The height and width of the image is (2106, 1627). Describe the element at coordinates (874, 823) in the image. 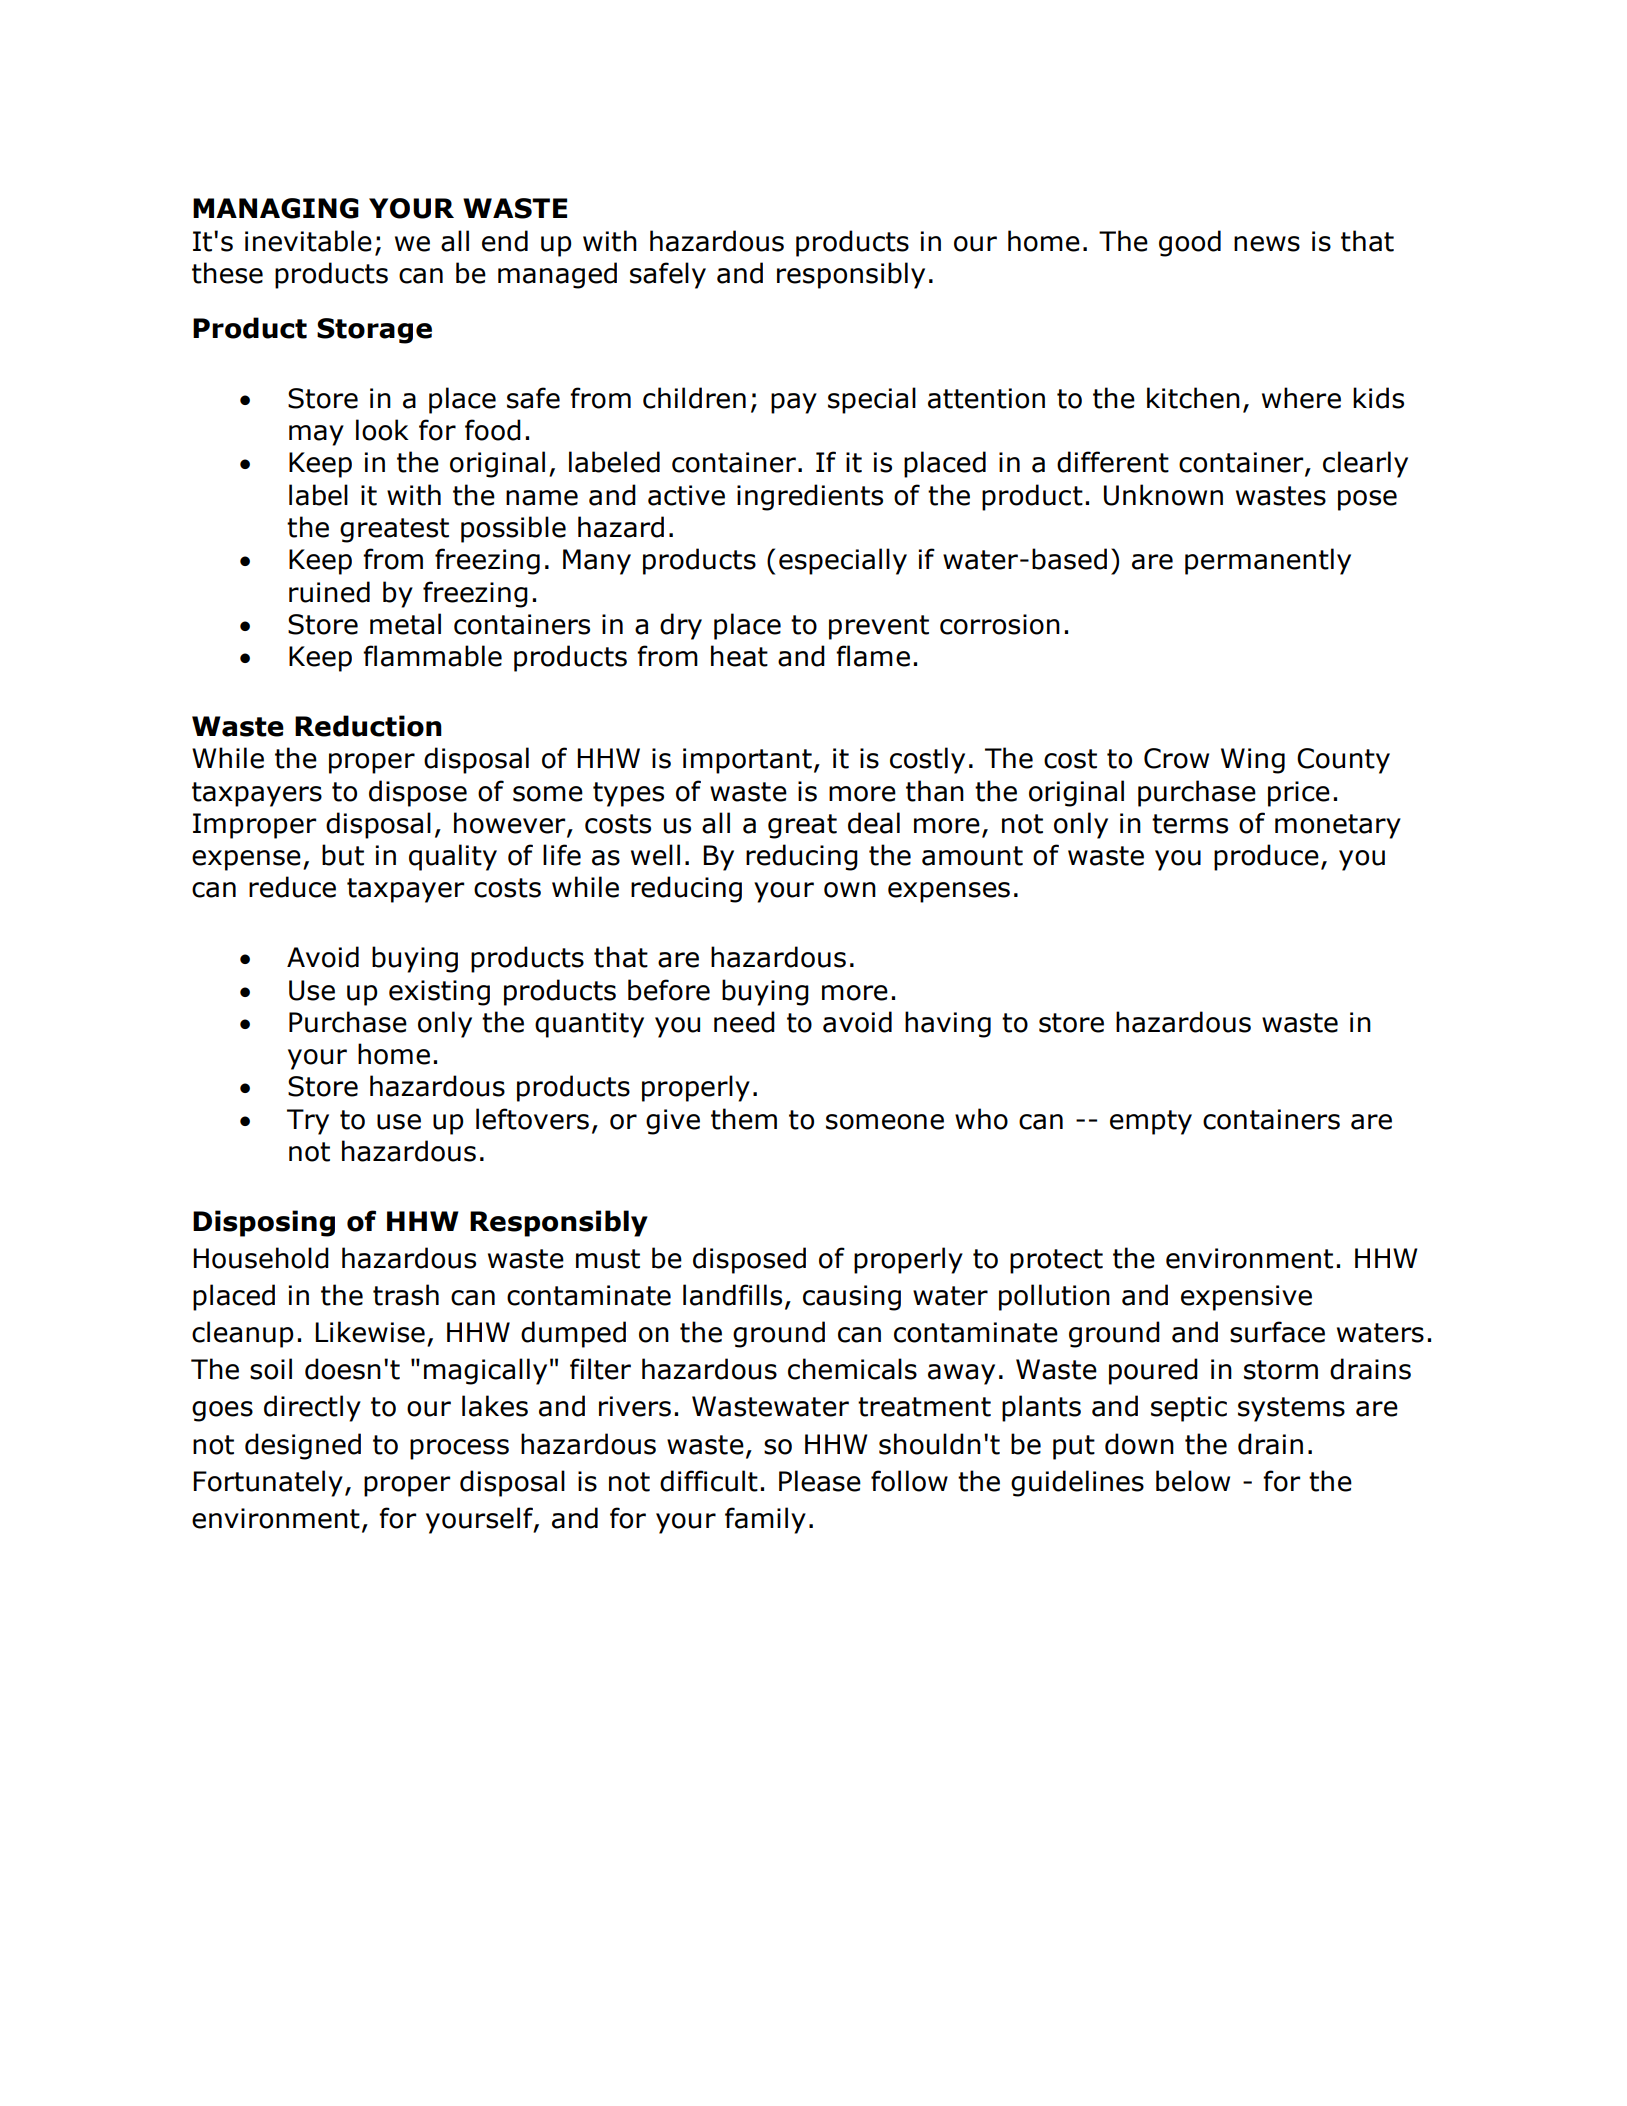

I see `deal` at that location.
